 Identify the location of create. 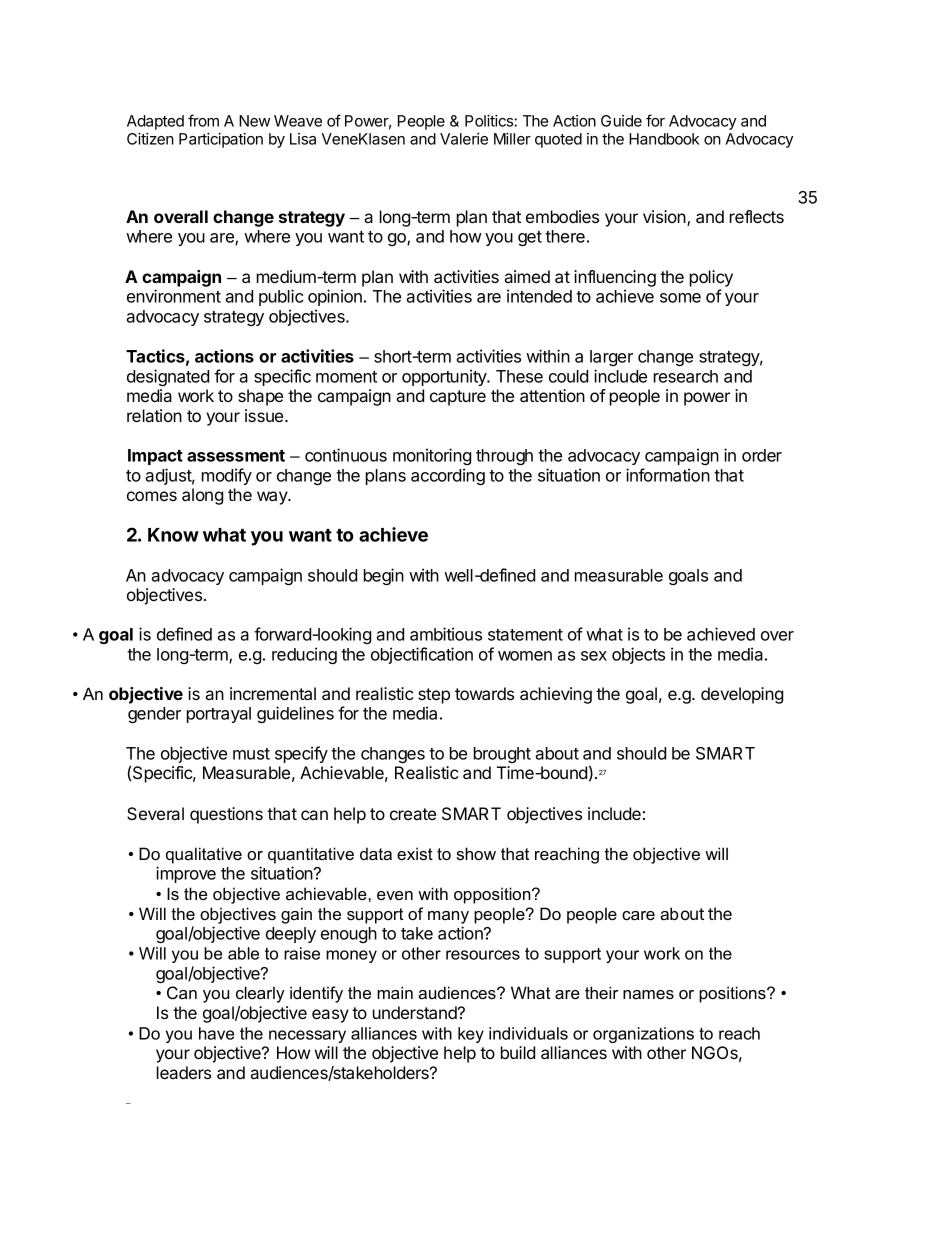
(413, 814).
